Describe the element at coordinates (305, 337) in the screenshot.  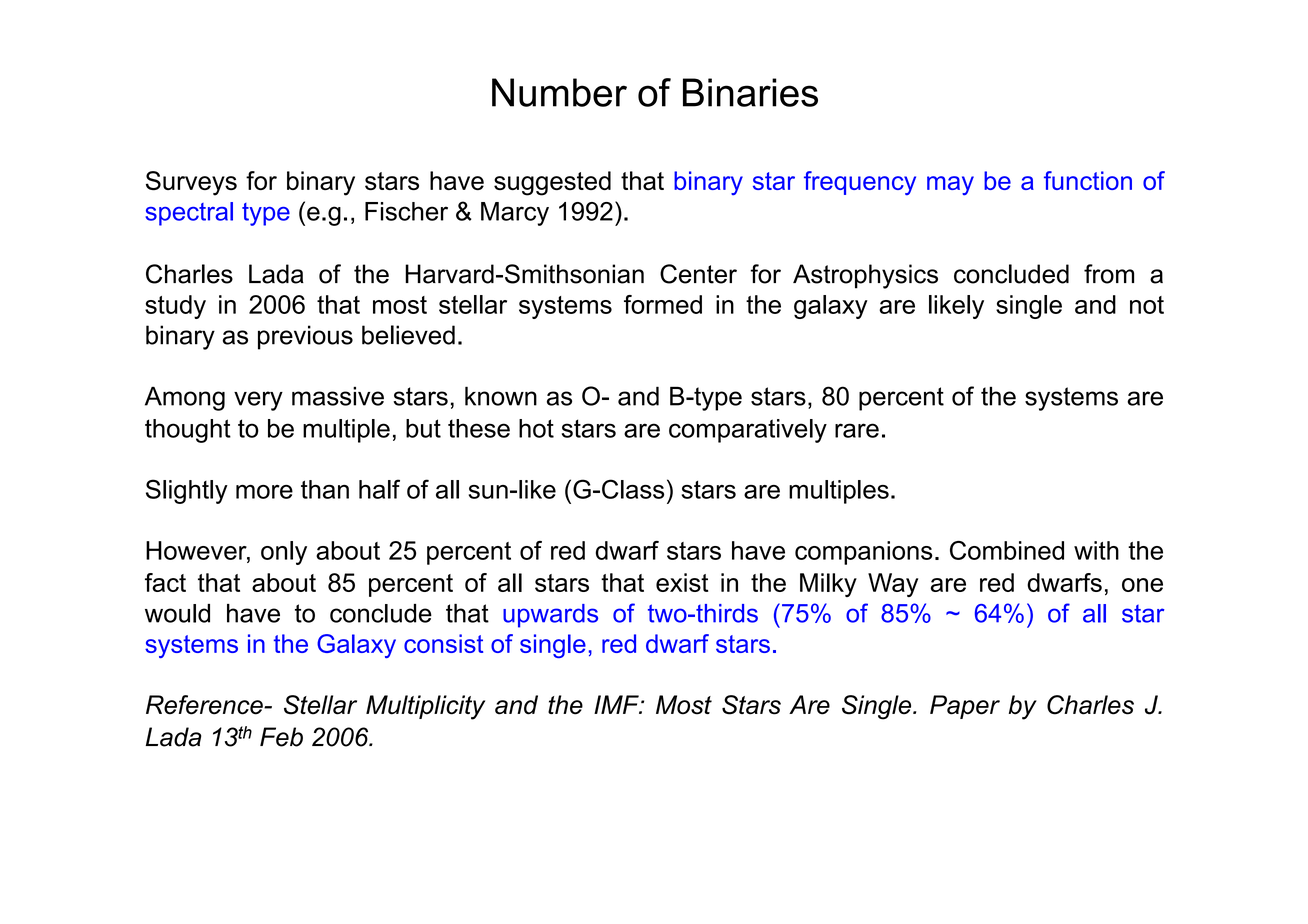
I see `previous` at that location.
